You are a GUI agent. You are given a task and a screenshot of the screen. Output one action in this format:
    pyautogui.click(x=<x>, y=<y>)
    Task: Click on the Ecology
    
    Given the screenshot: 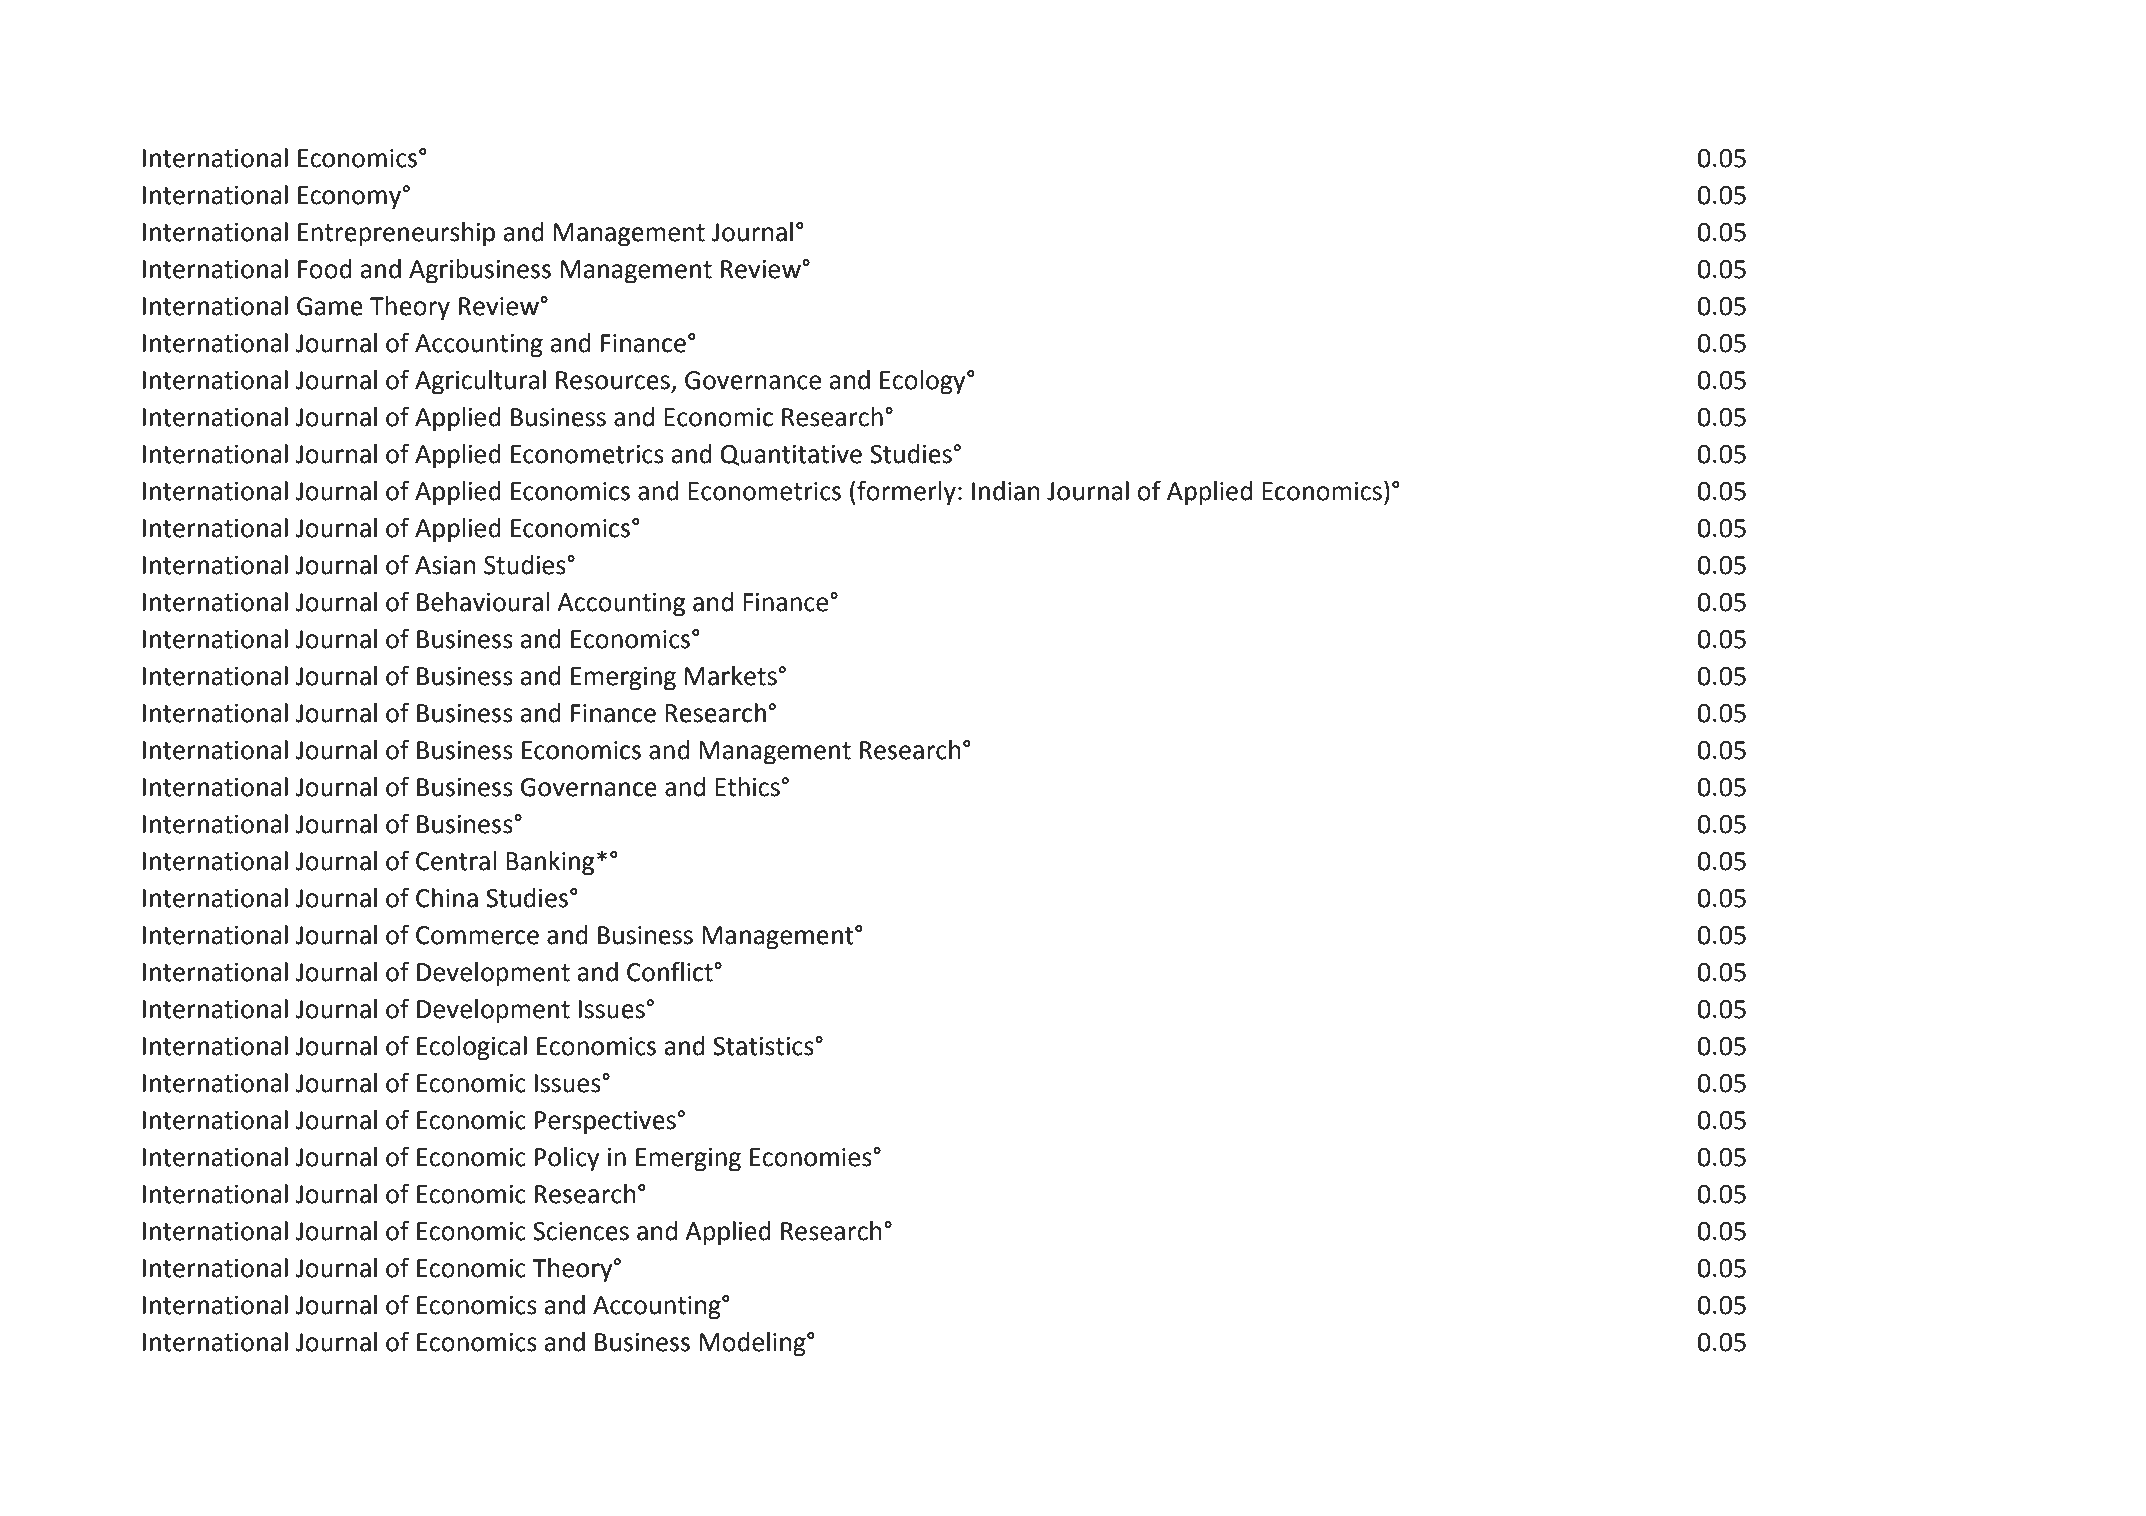 What is the action you would take?
    pyautogui.click(x=924, y=382)
